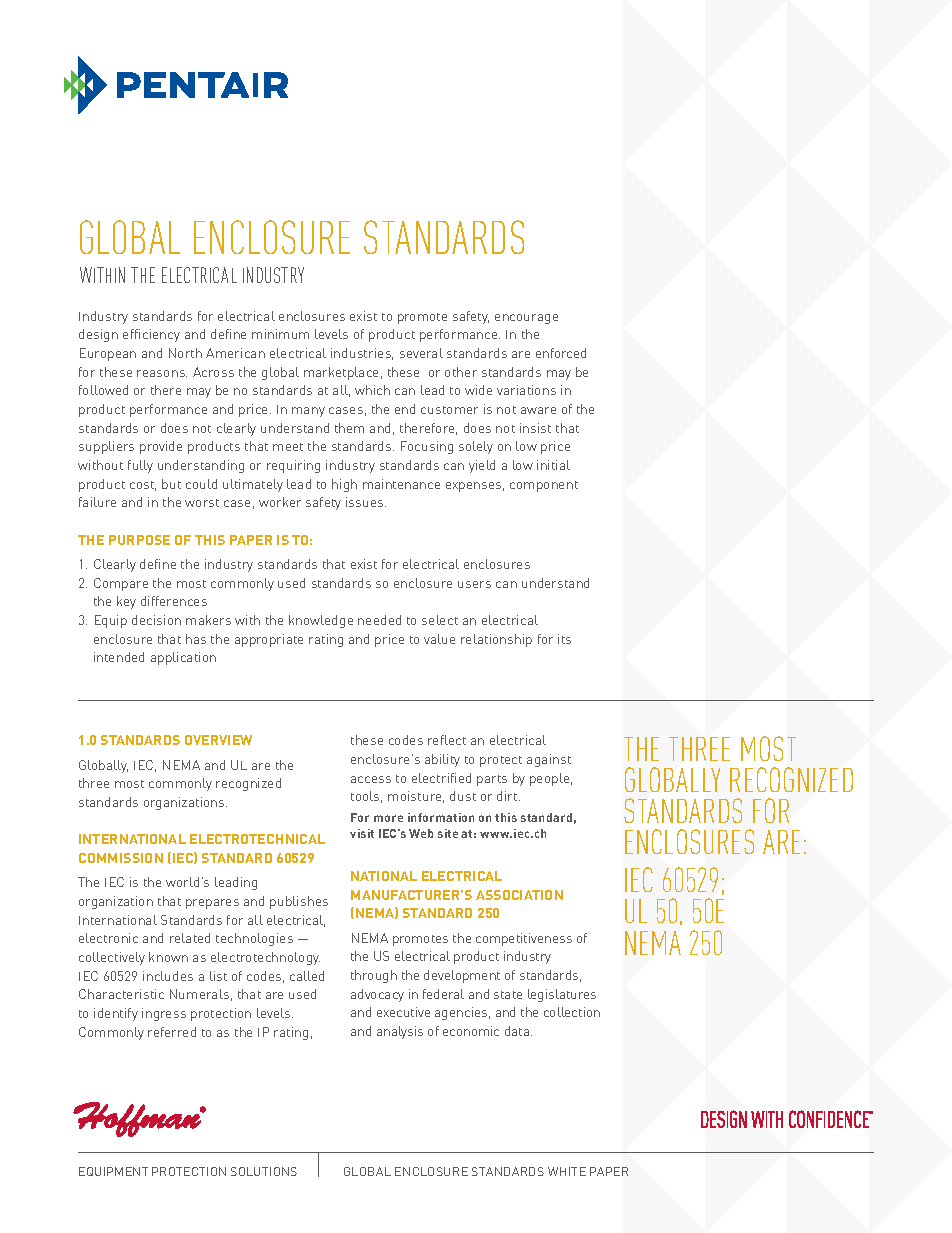  What do you see at coordinates (307, 976) in the screenshot?
I see `called` at bounding box center [307, 976].
